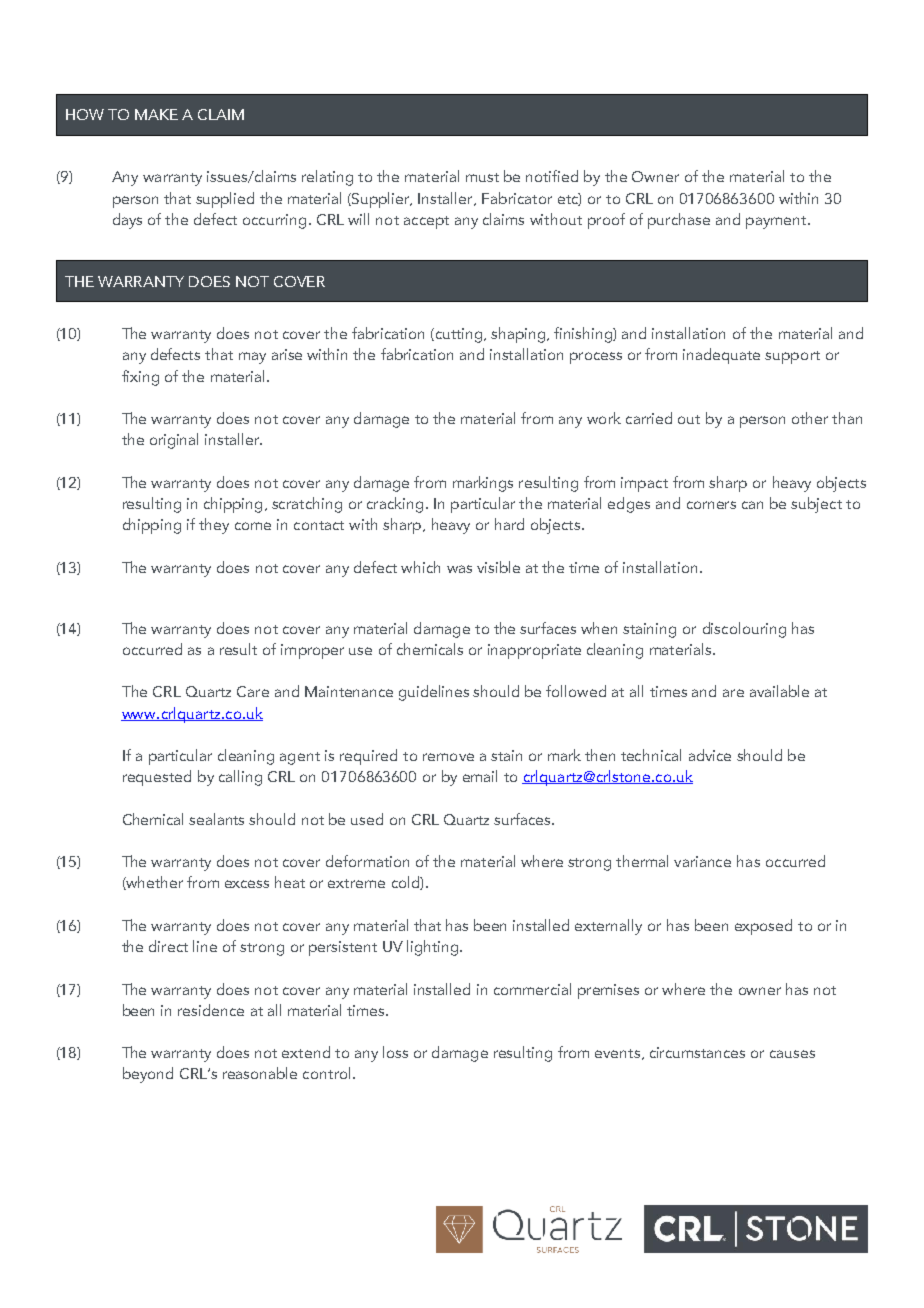 The width and height of the page is (924, 1308). What do you see at coordinates (777, 222) in the page?
I see `payment` at bounding box center [777, 222].
